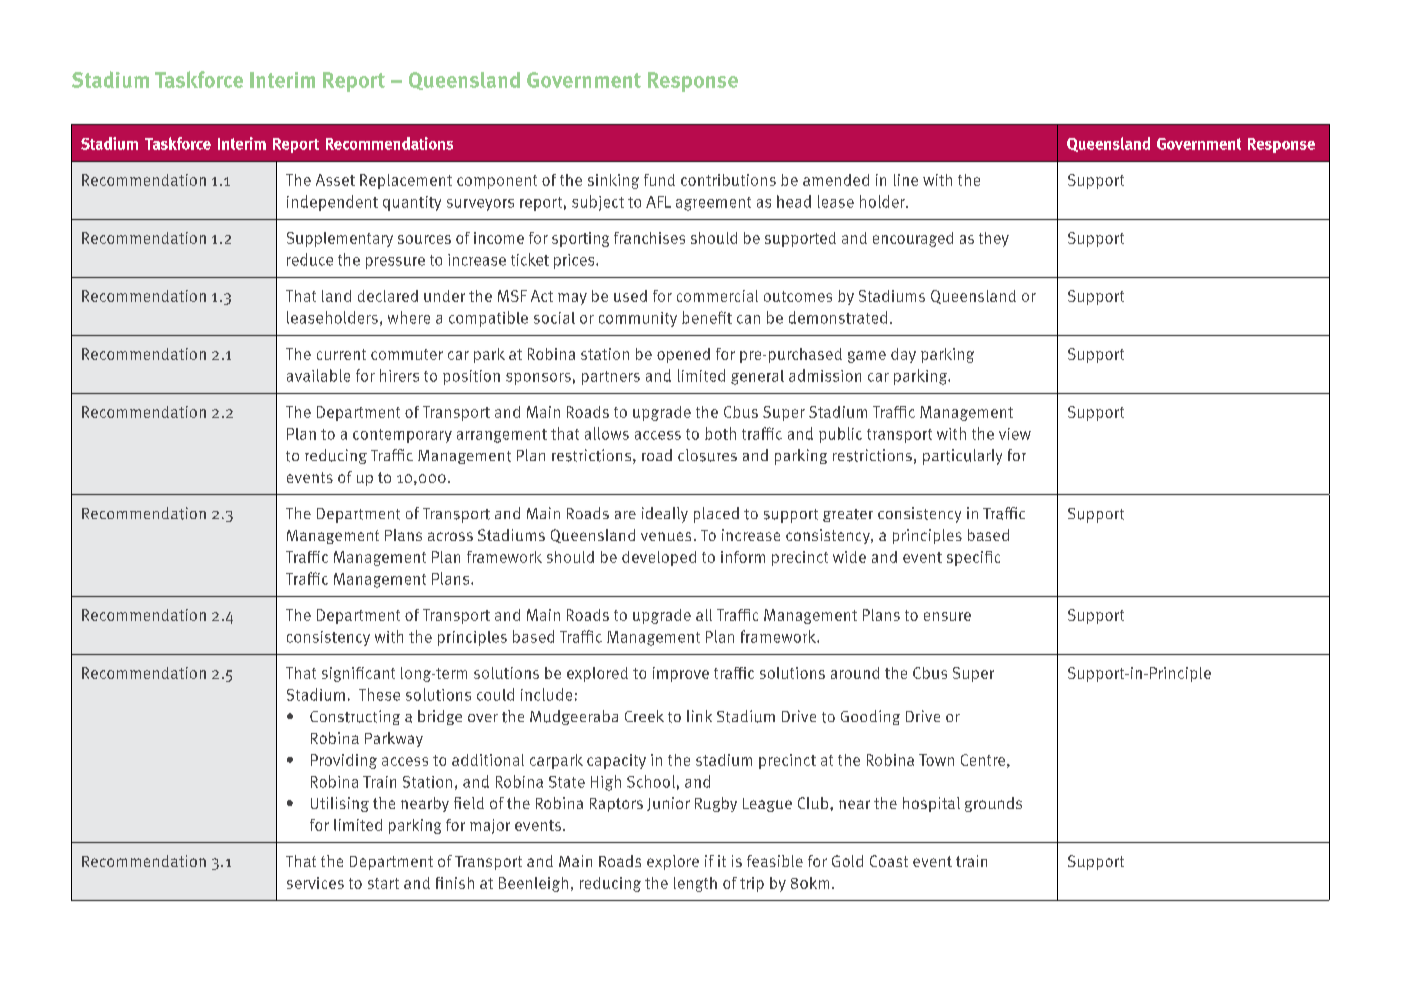 The width and height of the image is (1408, 995). Describe the element at coordinates (383, 883) in the image. I see `start` at that location.
